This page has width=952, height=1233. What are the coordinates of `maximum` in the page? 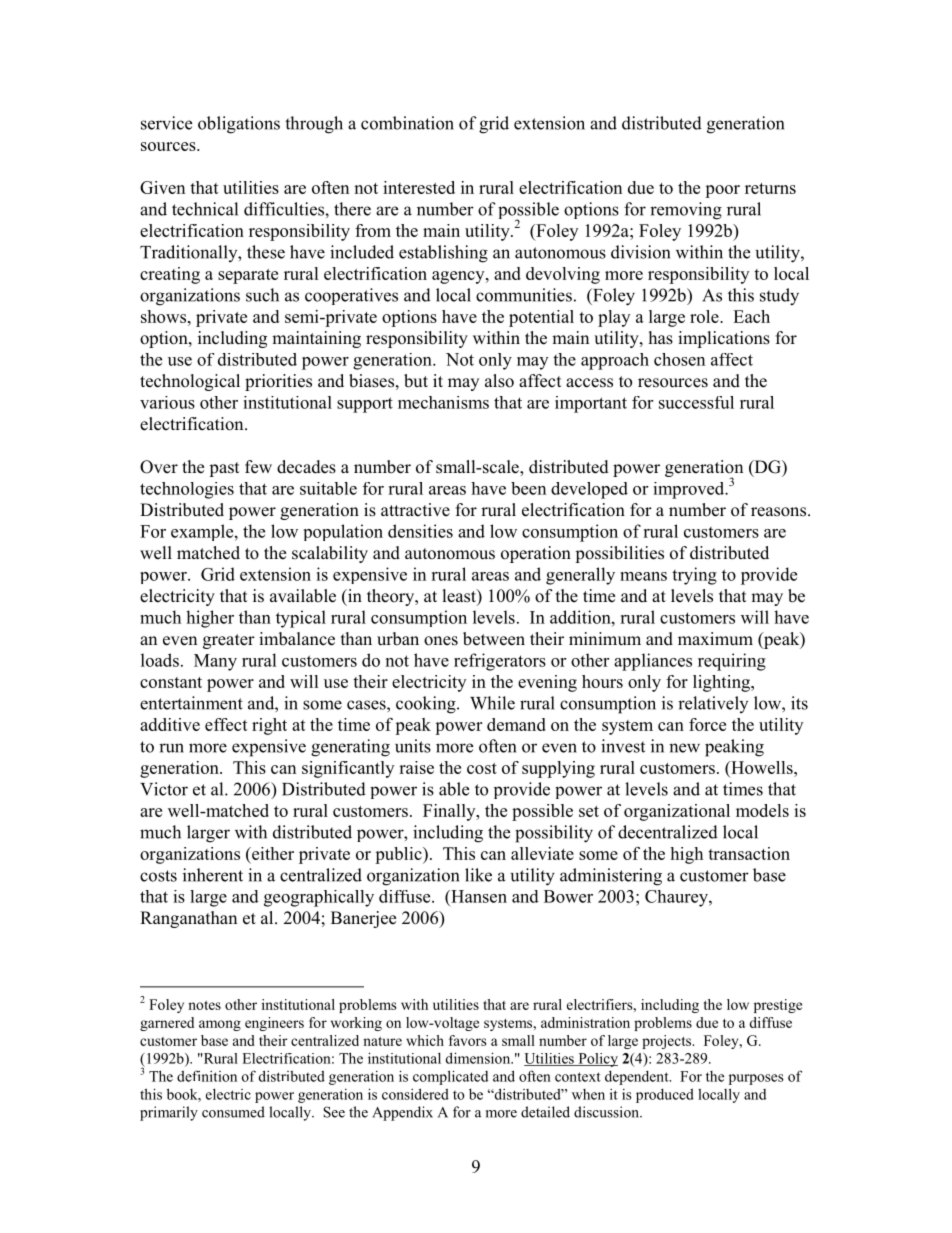 It's located at (715, 639).
